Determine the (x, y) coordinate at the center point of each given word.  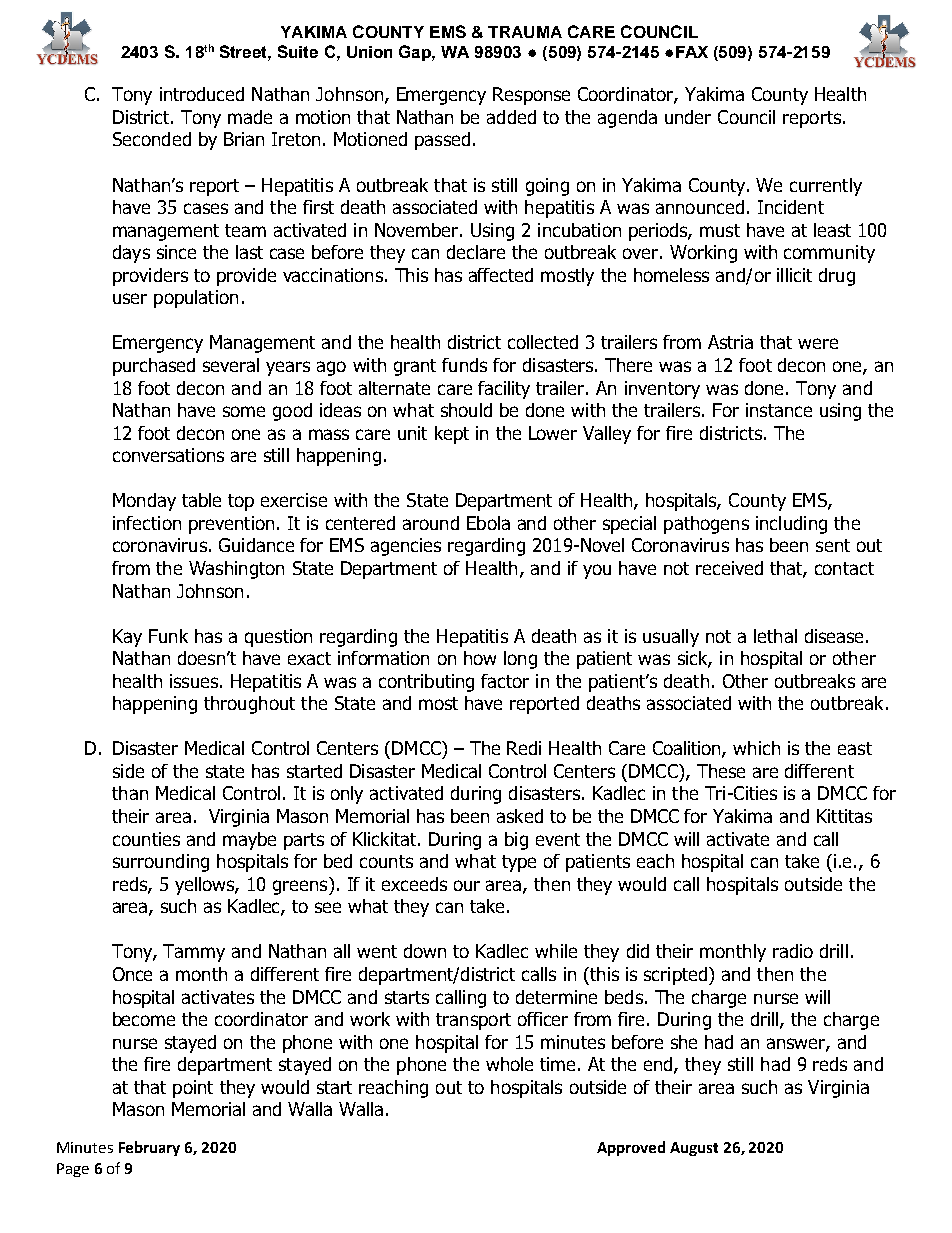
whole (509, 1064)
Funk (168, 636)
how (480, 658)
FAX (692, 52)
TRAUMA (525, 32)
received (729, 568)
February (149, 1148)
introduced (202, 94)
